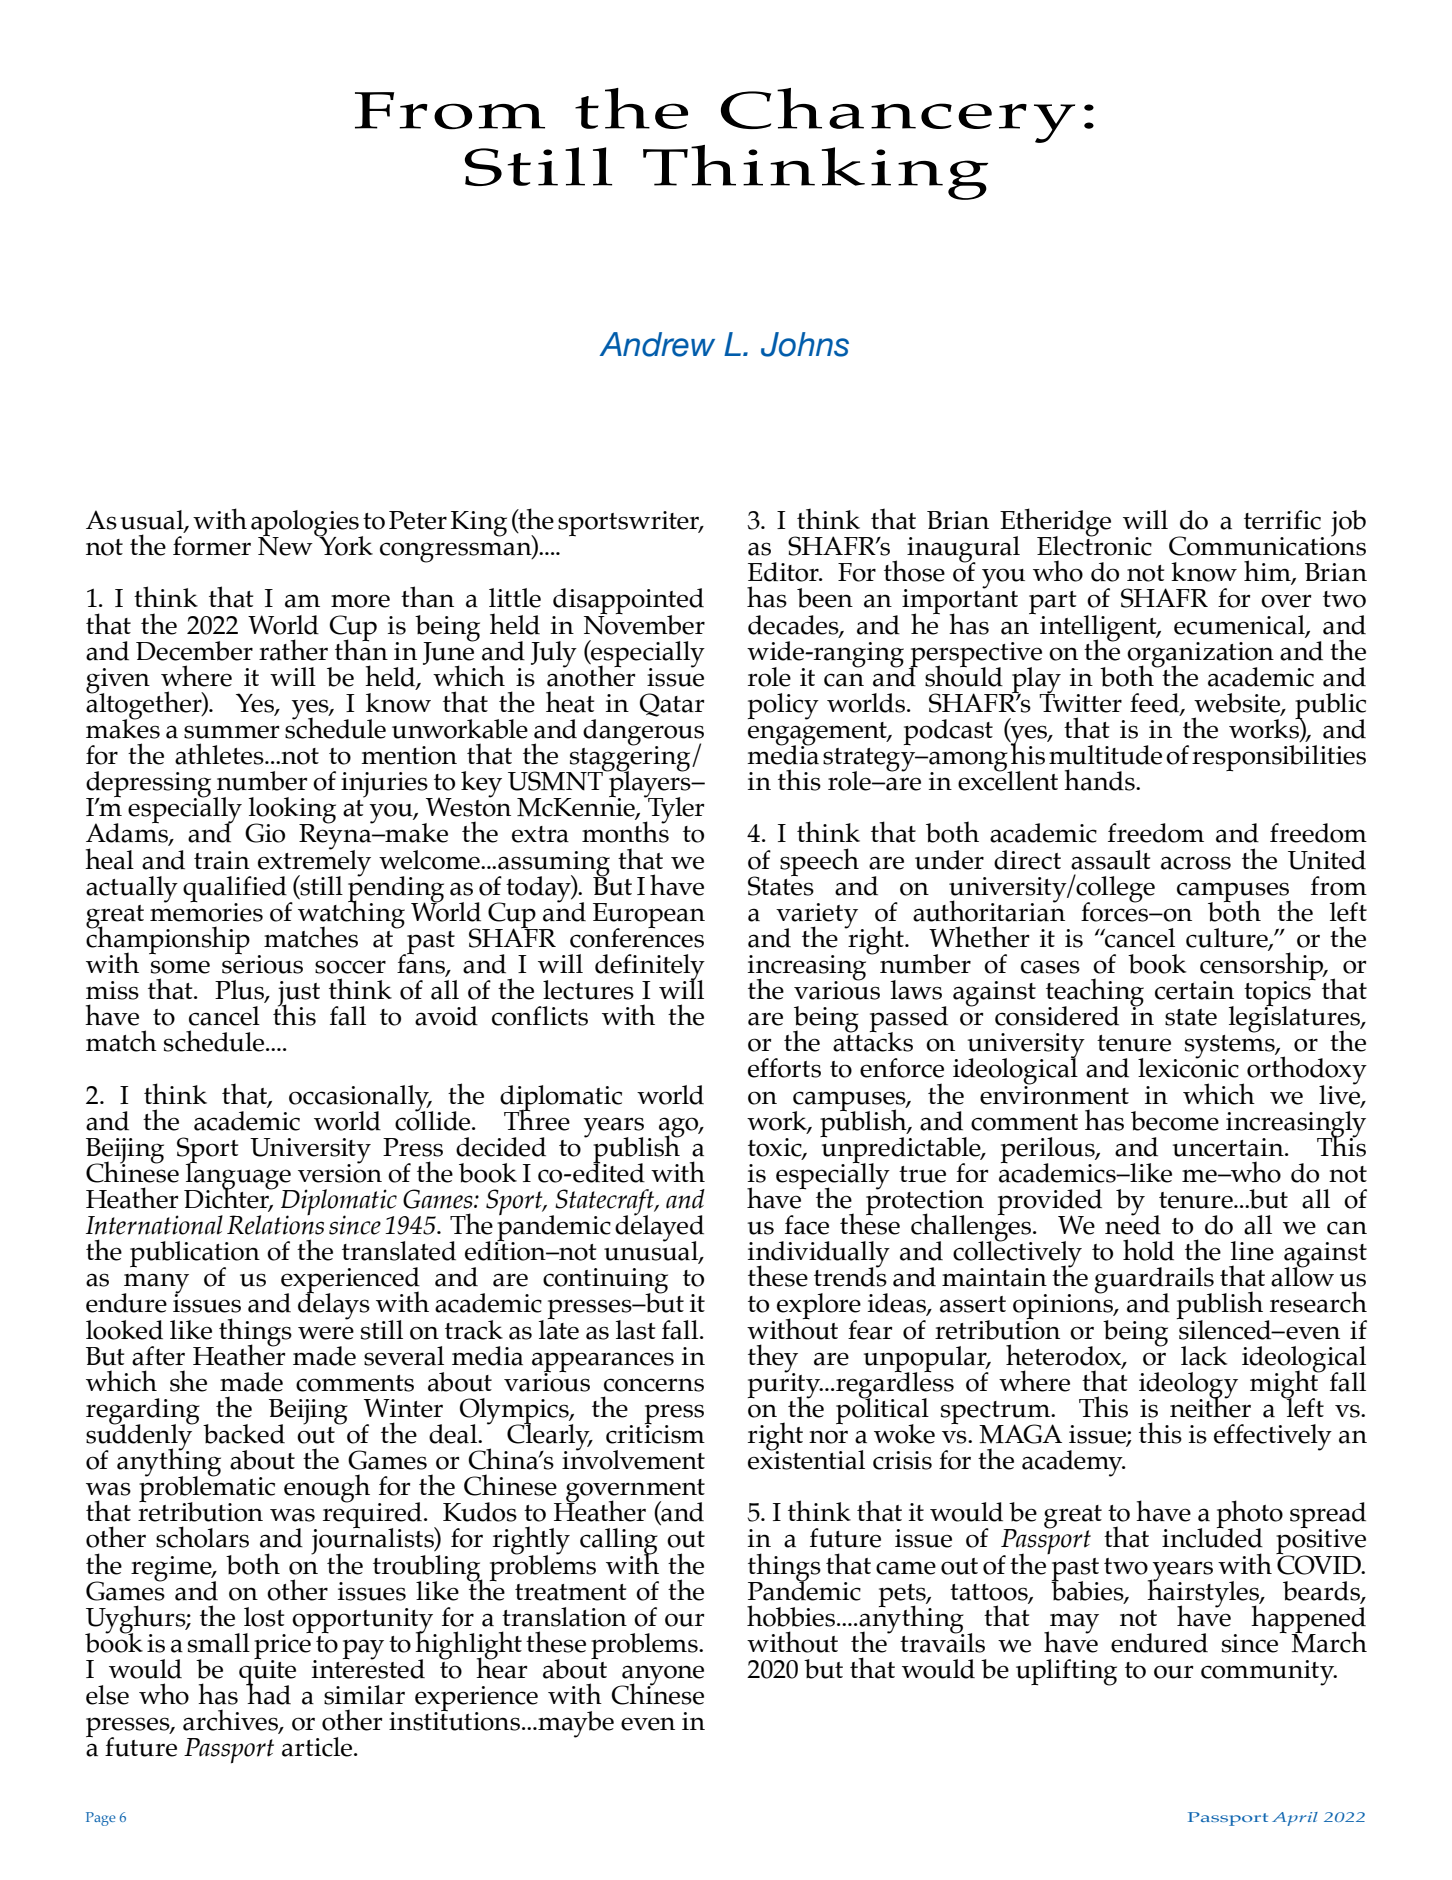 Image resolution: width=1452 pixels, height=1880 pixels. Describe the element at coordinates (306, 524) in the document. I see `apologies` at that location.
